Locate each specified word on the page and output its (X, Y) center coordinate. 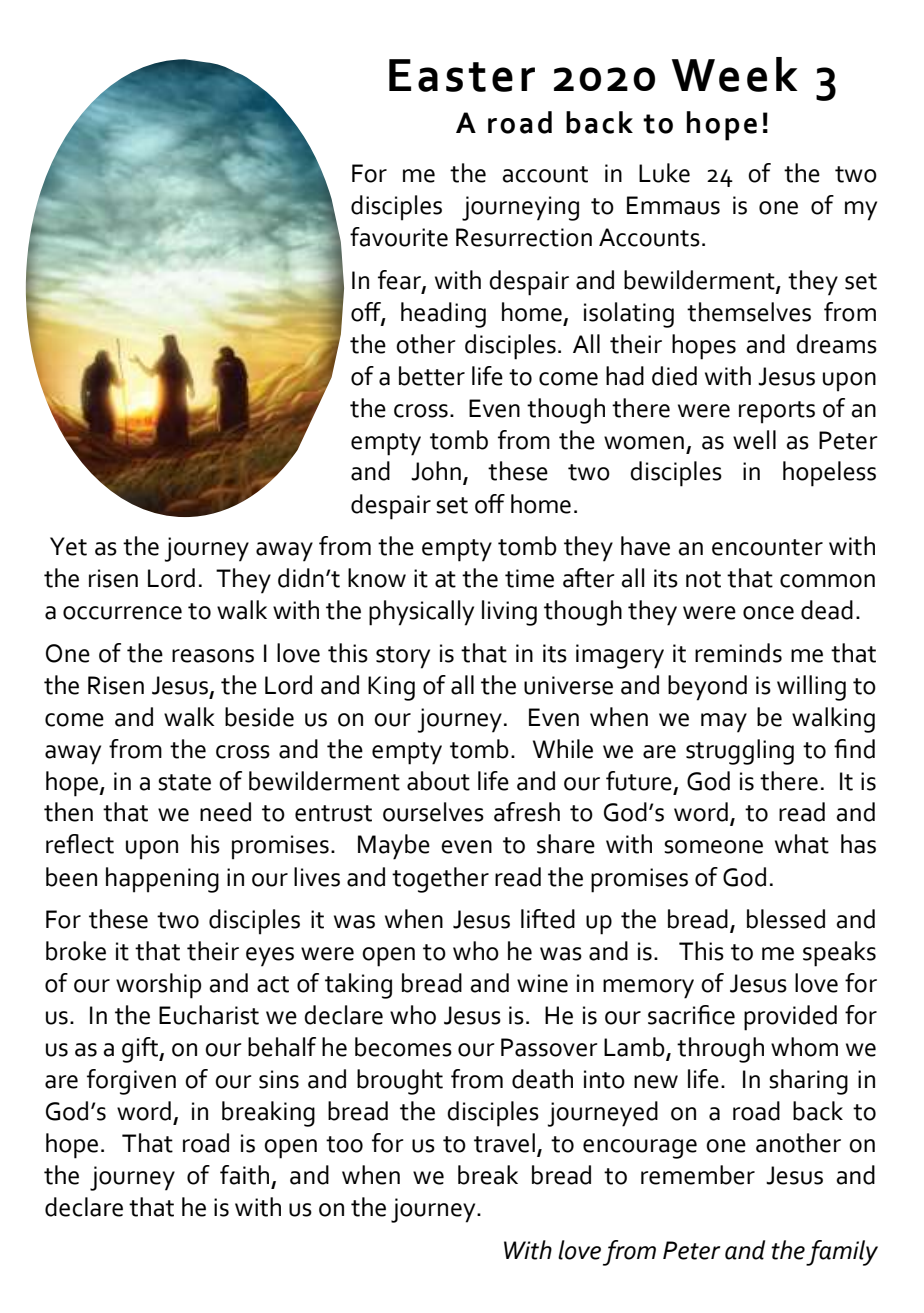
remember (698, 1175)
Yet (68, 546)
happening (162, 880)
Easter (462, 75)
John (436, 471)
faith (244, 1175)
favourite (399, 237)
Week (735, 74)
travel (504, 1143)
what (802, 844)
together (440, 880)
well (754, 440)
